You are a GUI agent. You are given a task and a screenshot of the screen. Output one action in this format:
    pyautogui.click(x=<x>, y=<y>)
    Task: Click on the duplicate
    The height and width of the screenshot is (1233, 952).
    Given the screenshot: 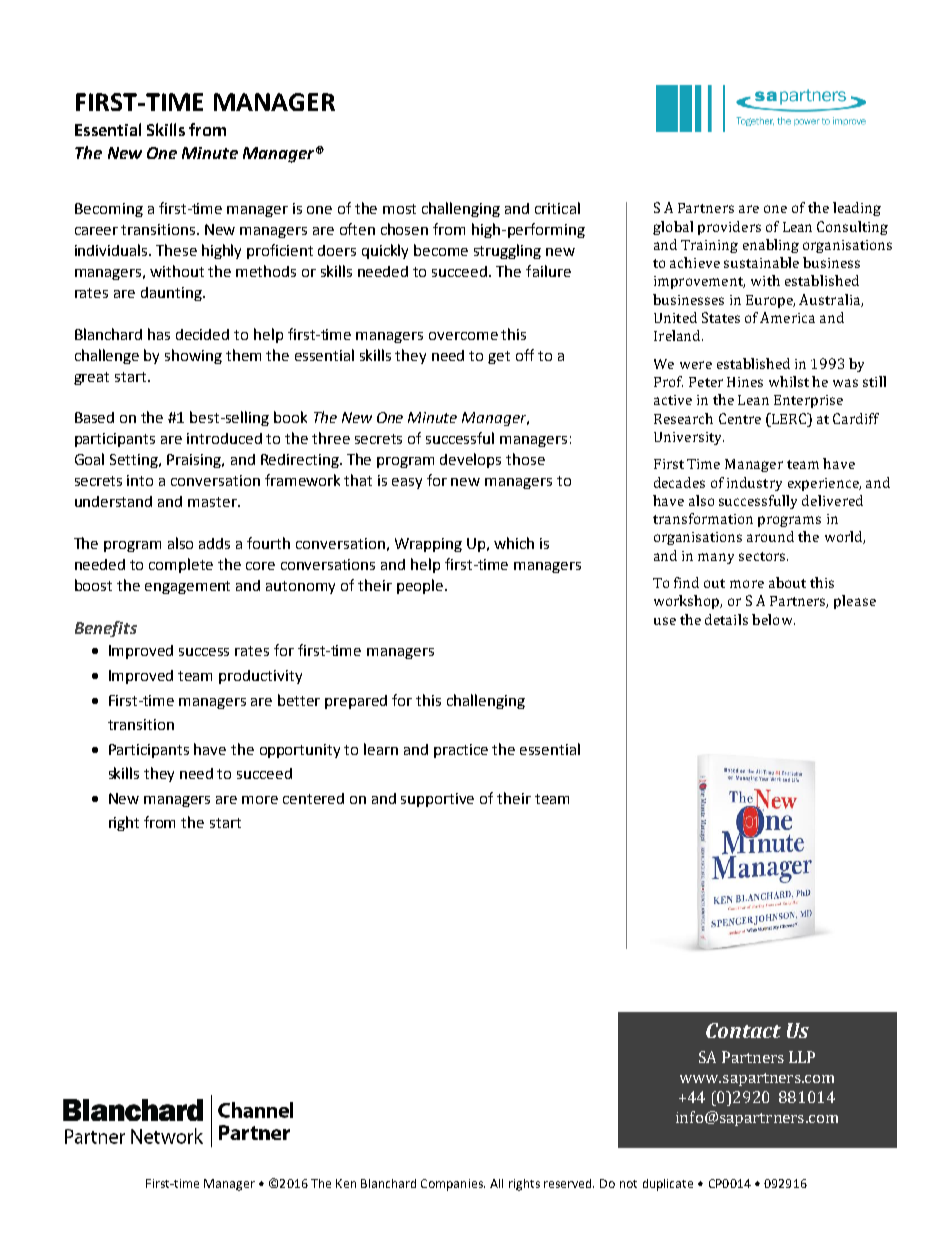 What is the action you would take?
    pyautogui.click(x=668, y=1185)
